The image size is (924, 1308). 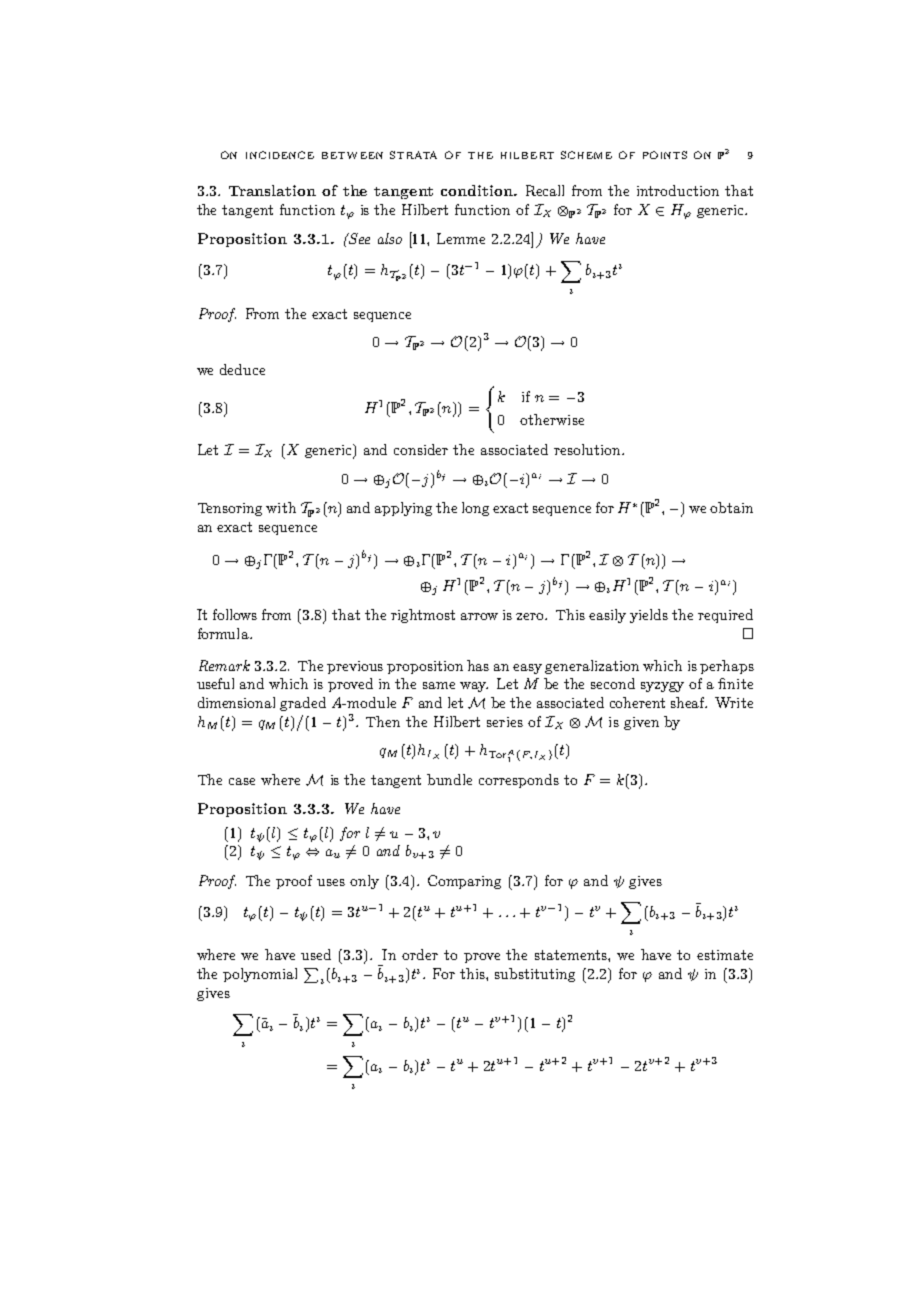 What do you see at coordinates (421, 449) in the screenshot?
I see `consider` at bounding box center [421, 449].
